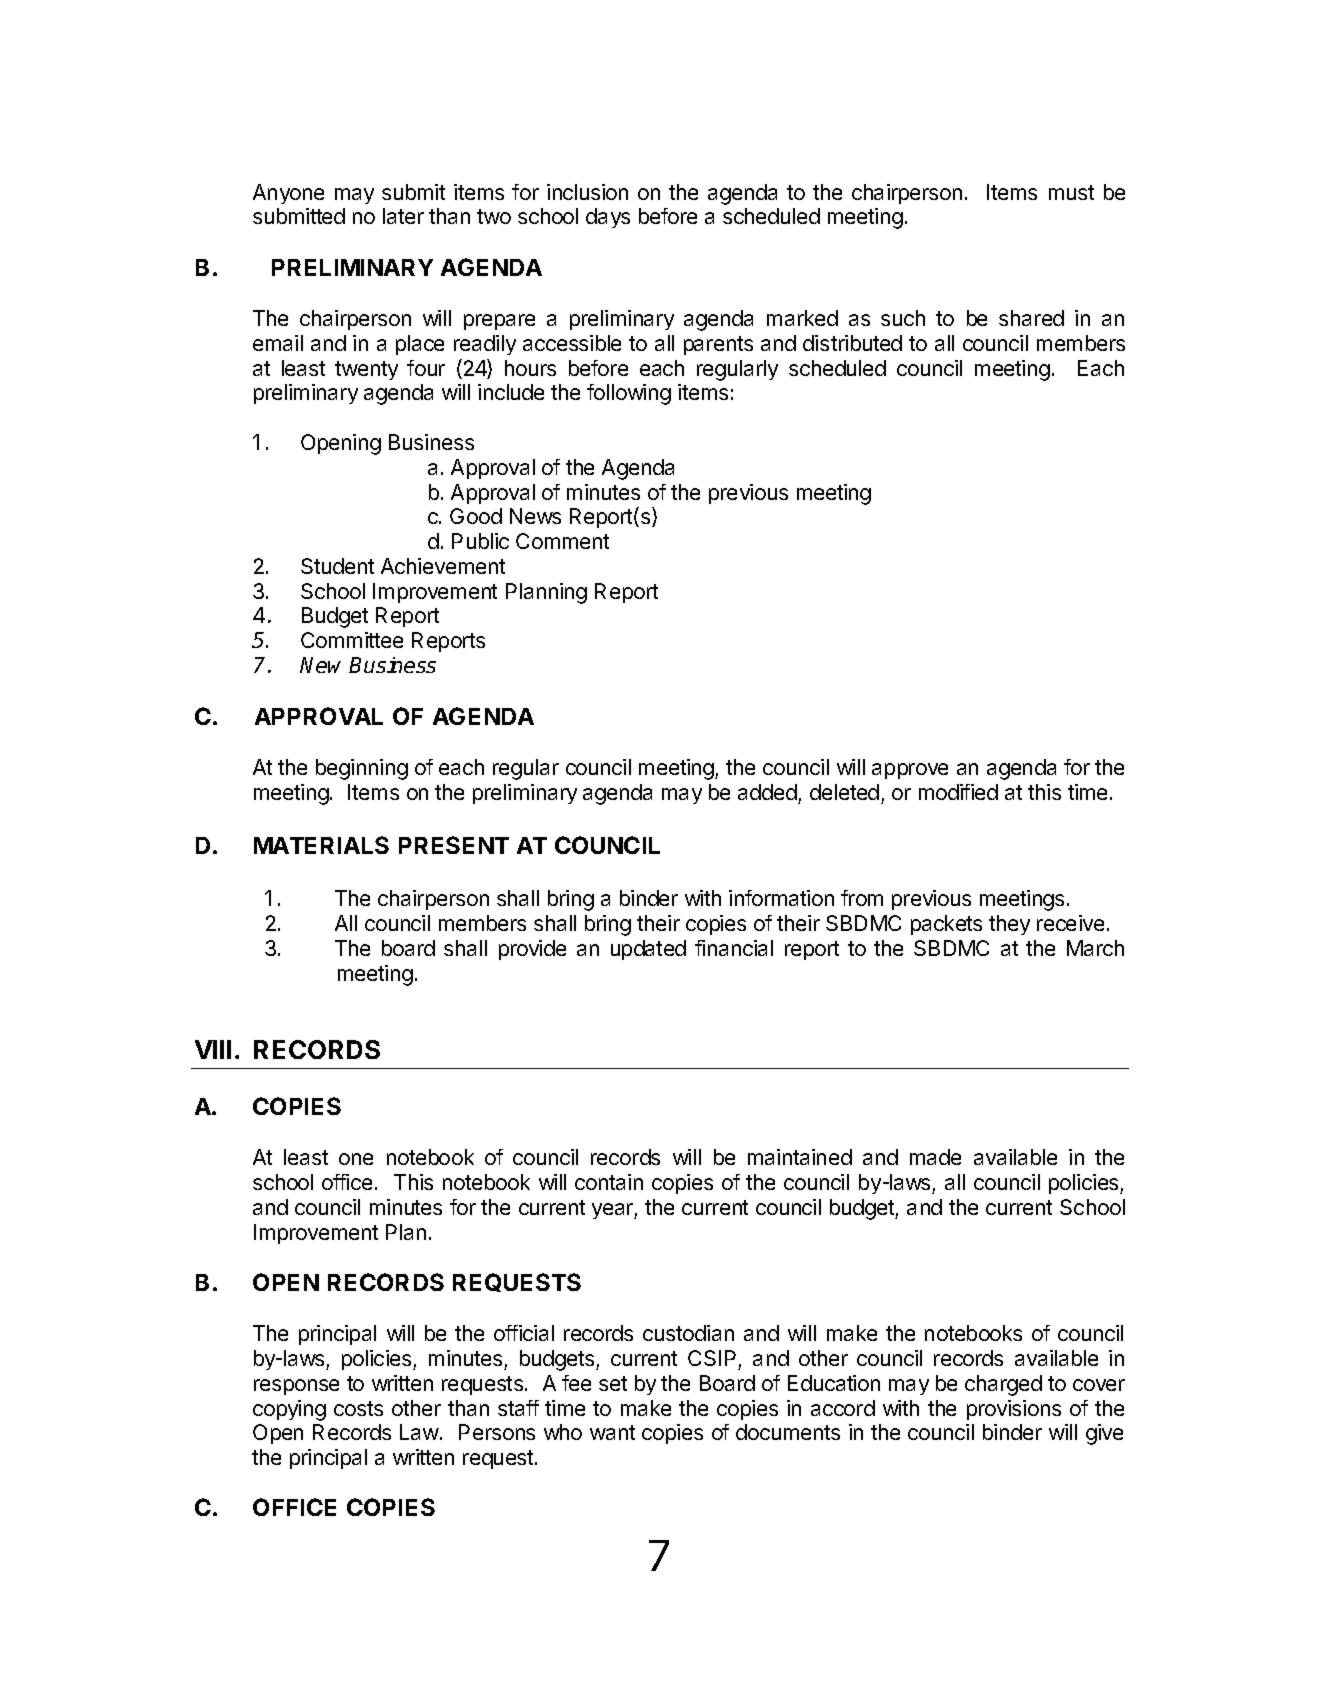 The width and height of the screenshot is (1320, 1708). Describe the element at coordinates (352, 640) in the screenshot. I see `Committee` at that location.
